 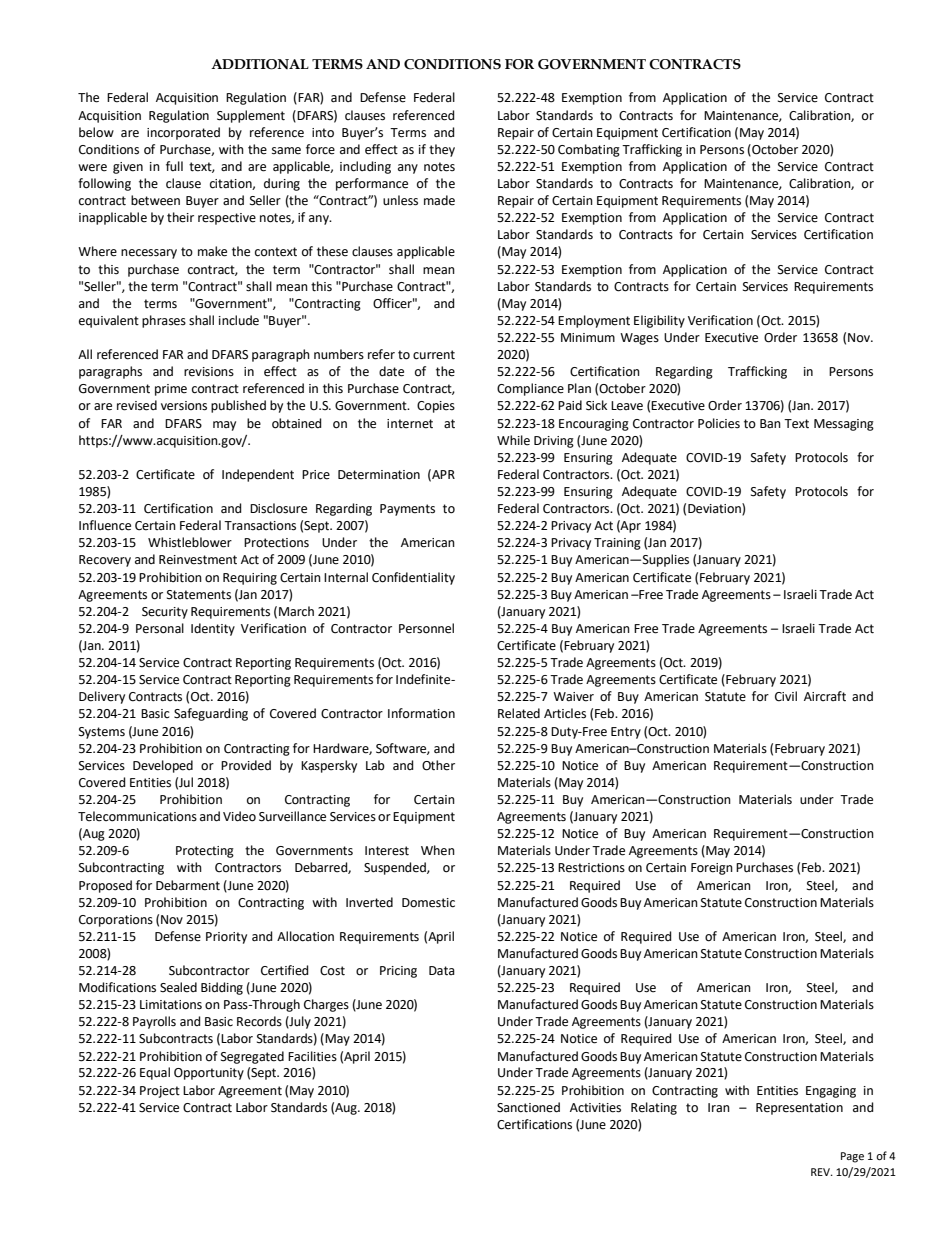 I want to click on Civil, so click(x=786, y=696).
